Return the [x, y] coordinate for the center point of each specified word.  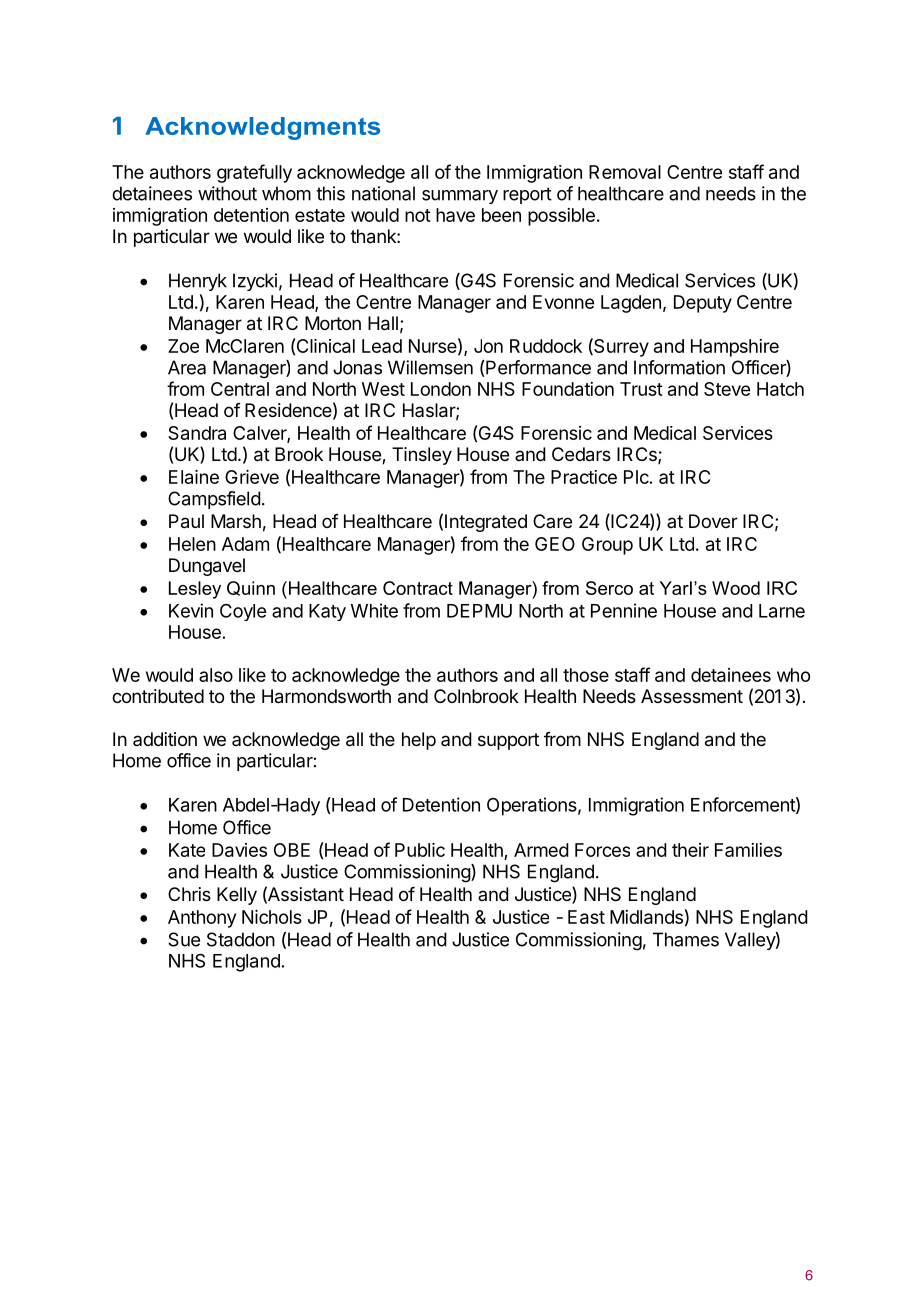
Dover [713, 521]
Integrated [486, 523]
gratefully [254, 173]
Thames [686, 939]
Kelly [237, 896]
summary [460, 197]
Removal [625, 172]
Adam [245, 544]
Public [420, 850]
